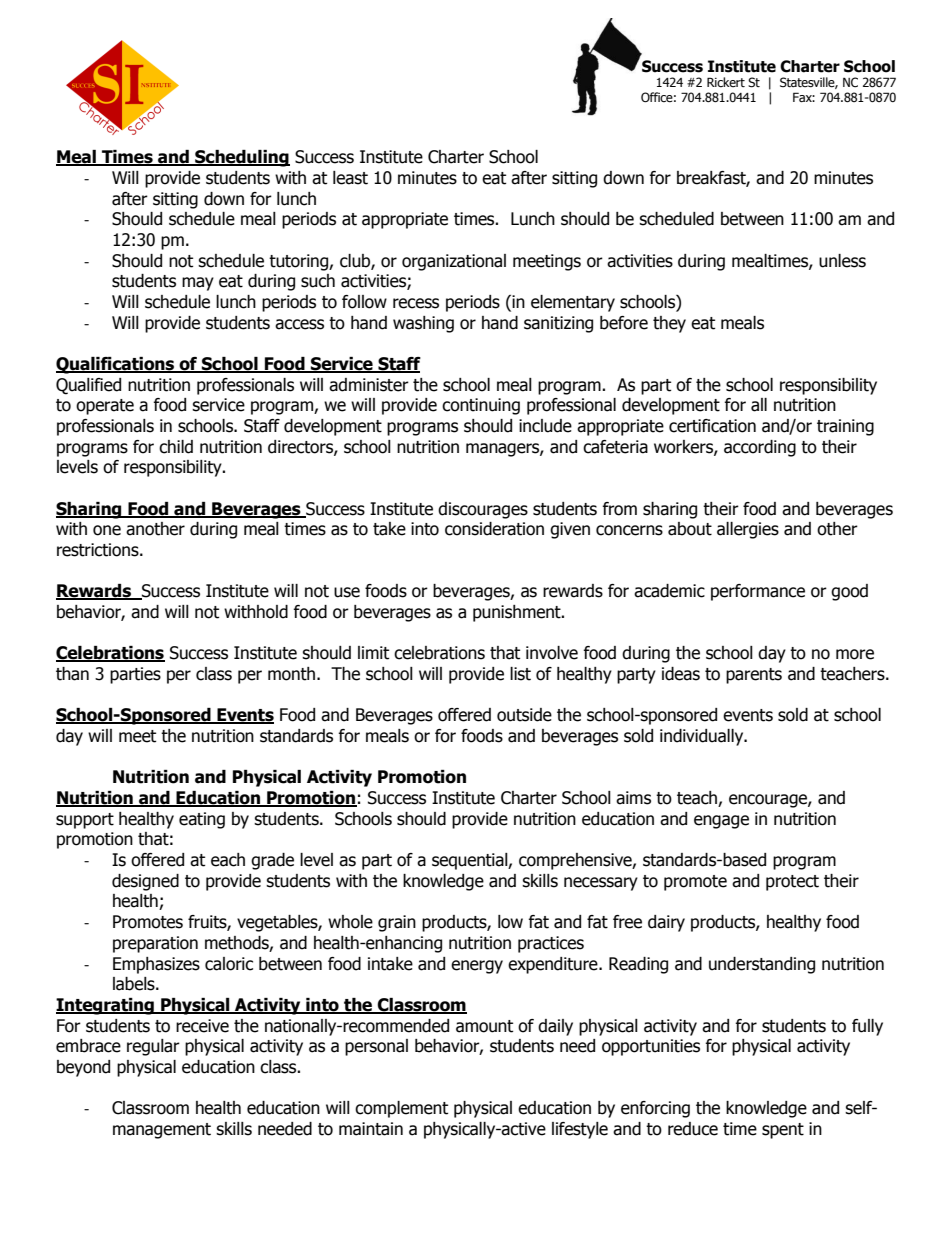 Image resolution: width=952 pixels, height=1233 pixels. What do you see at coordinates (842, 261) in the screenshot?
I see `unless` at bounding box center [842, 261].
